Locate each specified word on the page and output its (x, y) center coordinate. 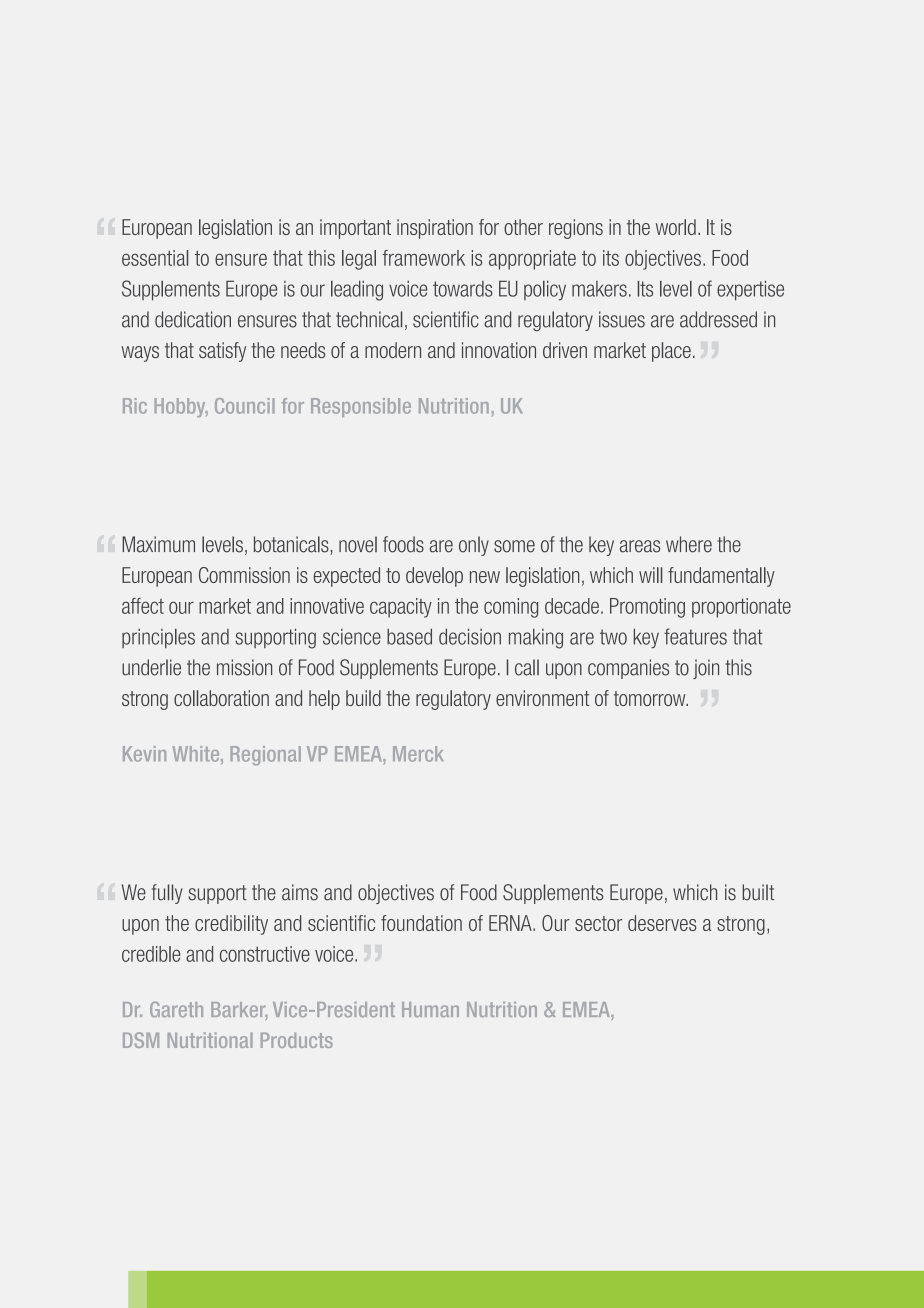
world (676, 227)
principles (158, 638)
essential (155, 258)
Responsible (361, 407)
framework (423, 258)
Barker (239, 1011)
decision (470, 636)
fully (167, 894)
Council (245, 406)
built (758, 892)
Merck (418, 754)
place (671, 352)
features (695, 636)
